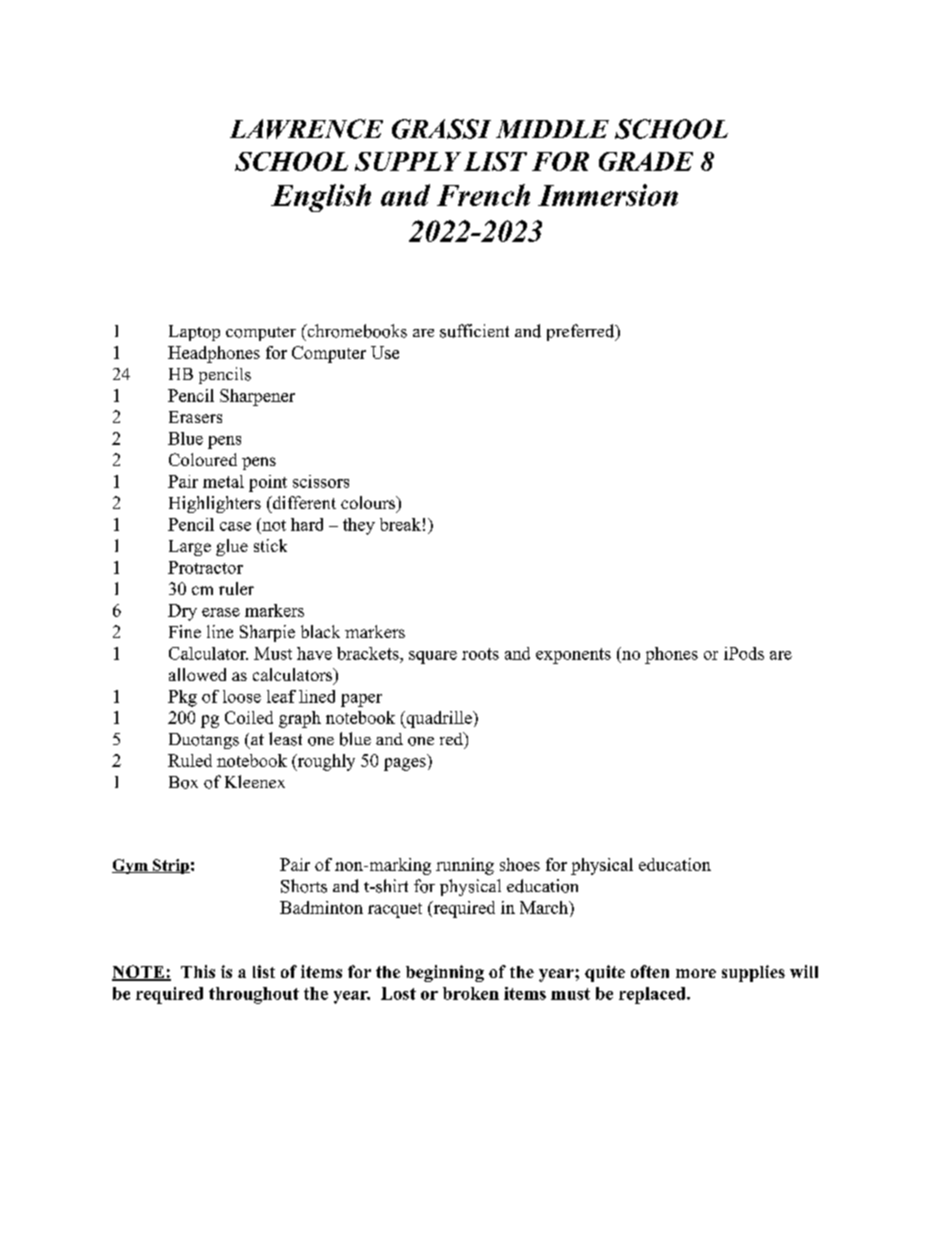 Image resolution: width=952 pixels, height=1233 pixels. What do you see at coordinates (573, 656) in the document?
I see `exponents` at bounding box center [573, 656].
